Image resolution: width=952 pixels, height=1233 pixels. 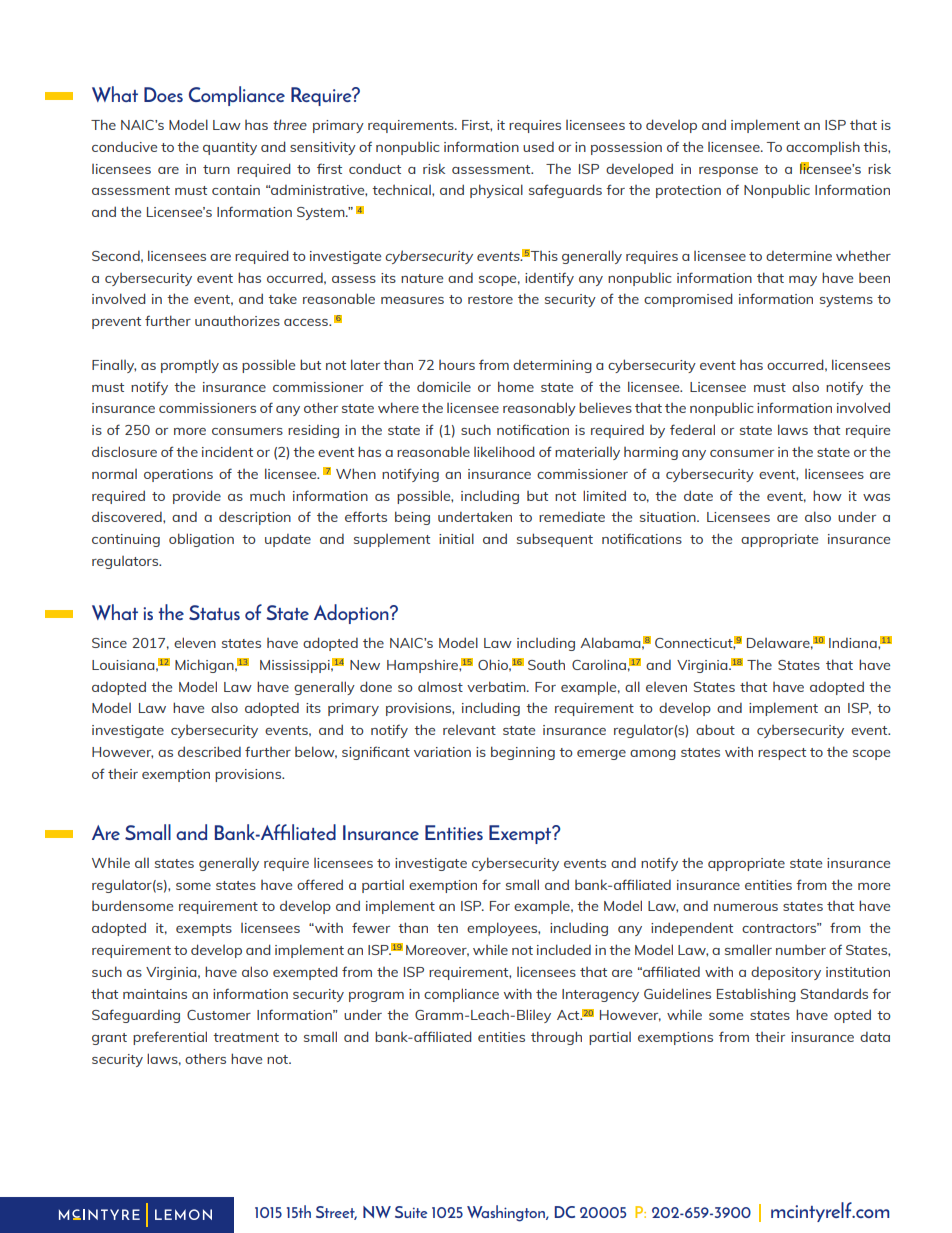 What do you see at coordinates (504, 451) in the screenshot?
I see `likelihood` at bounding box center [504, 451].
